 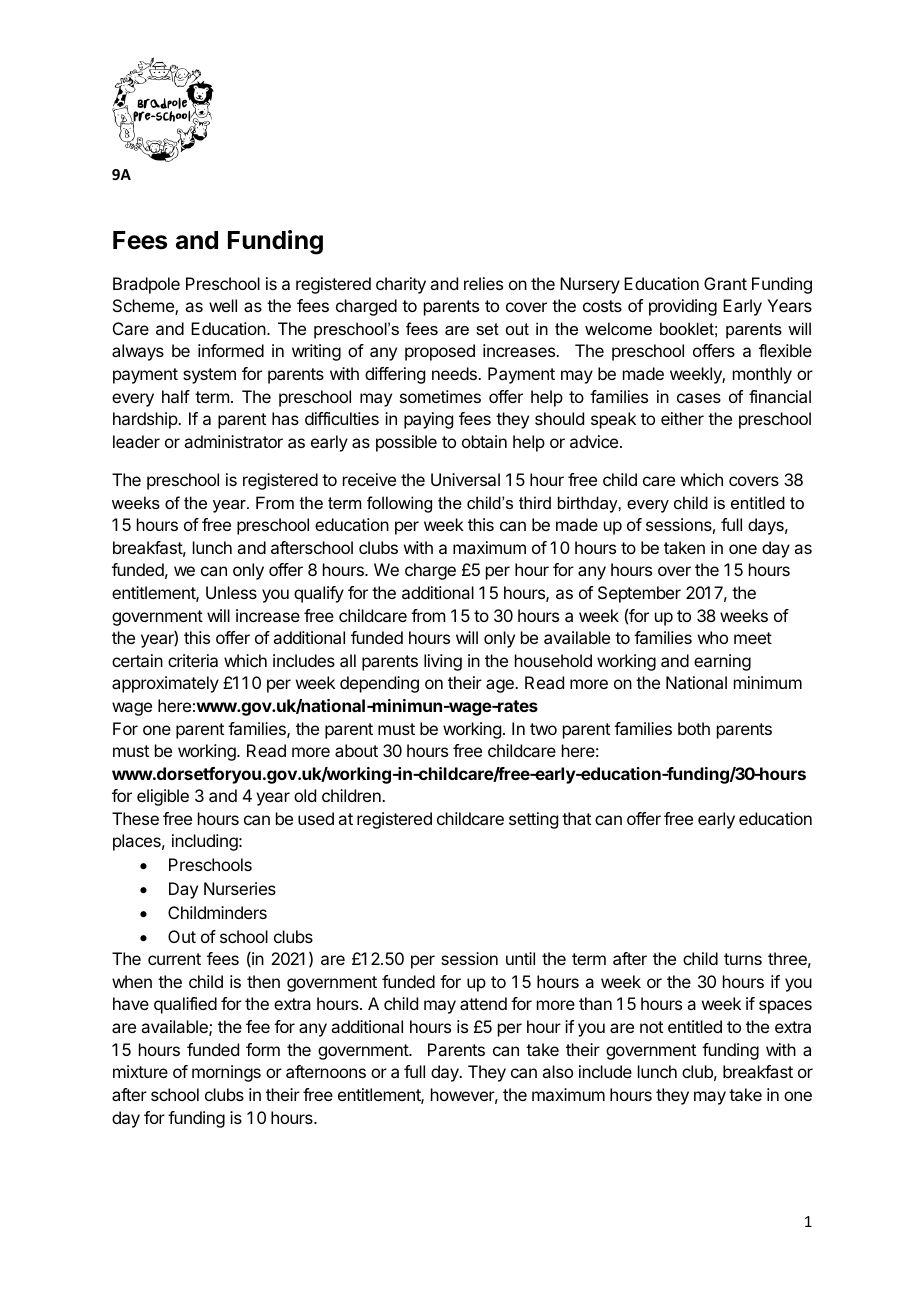 I want to click on following, so click(x=399, y=504).
